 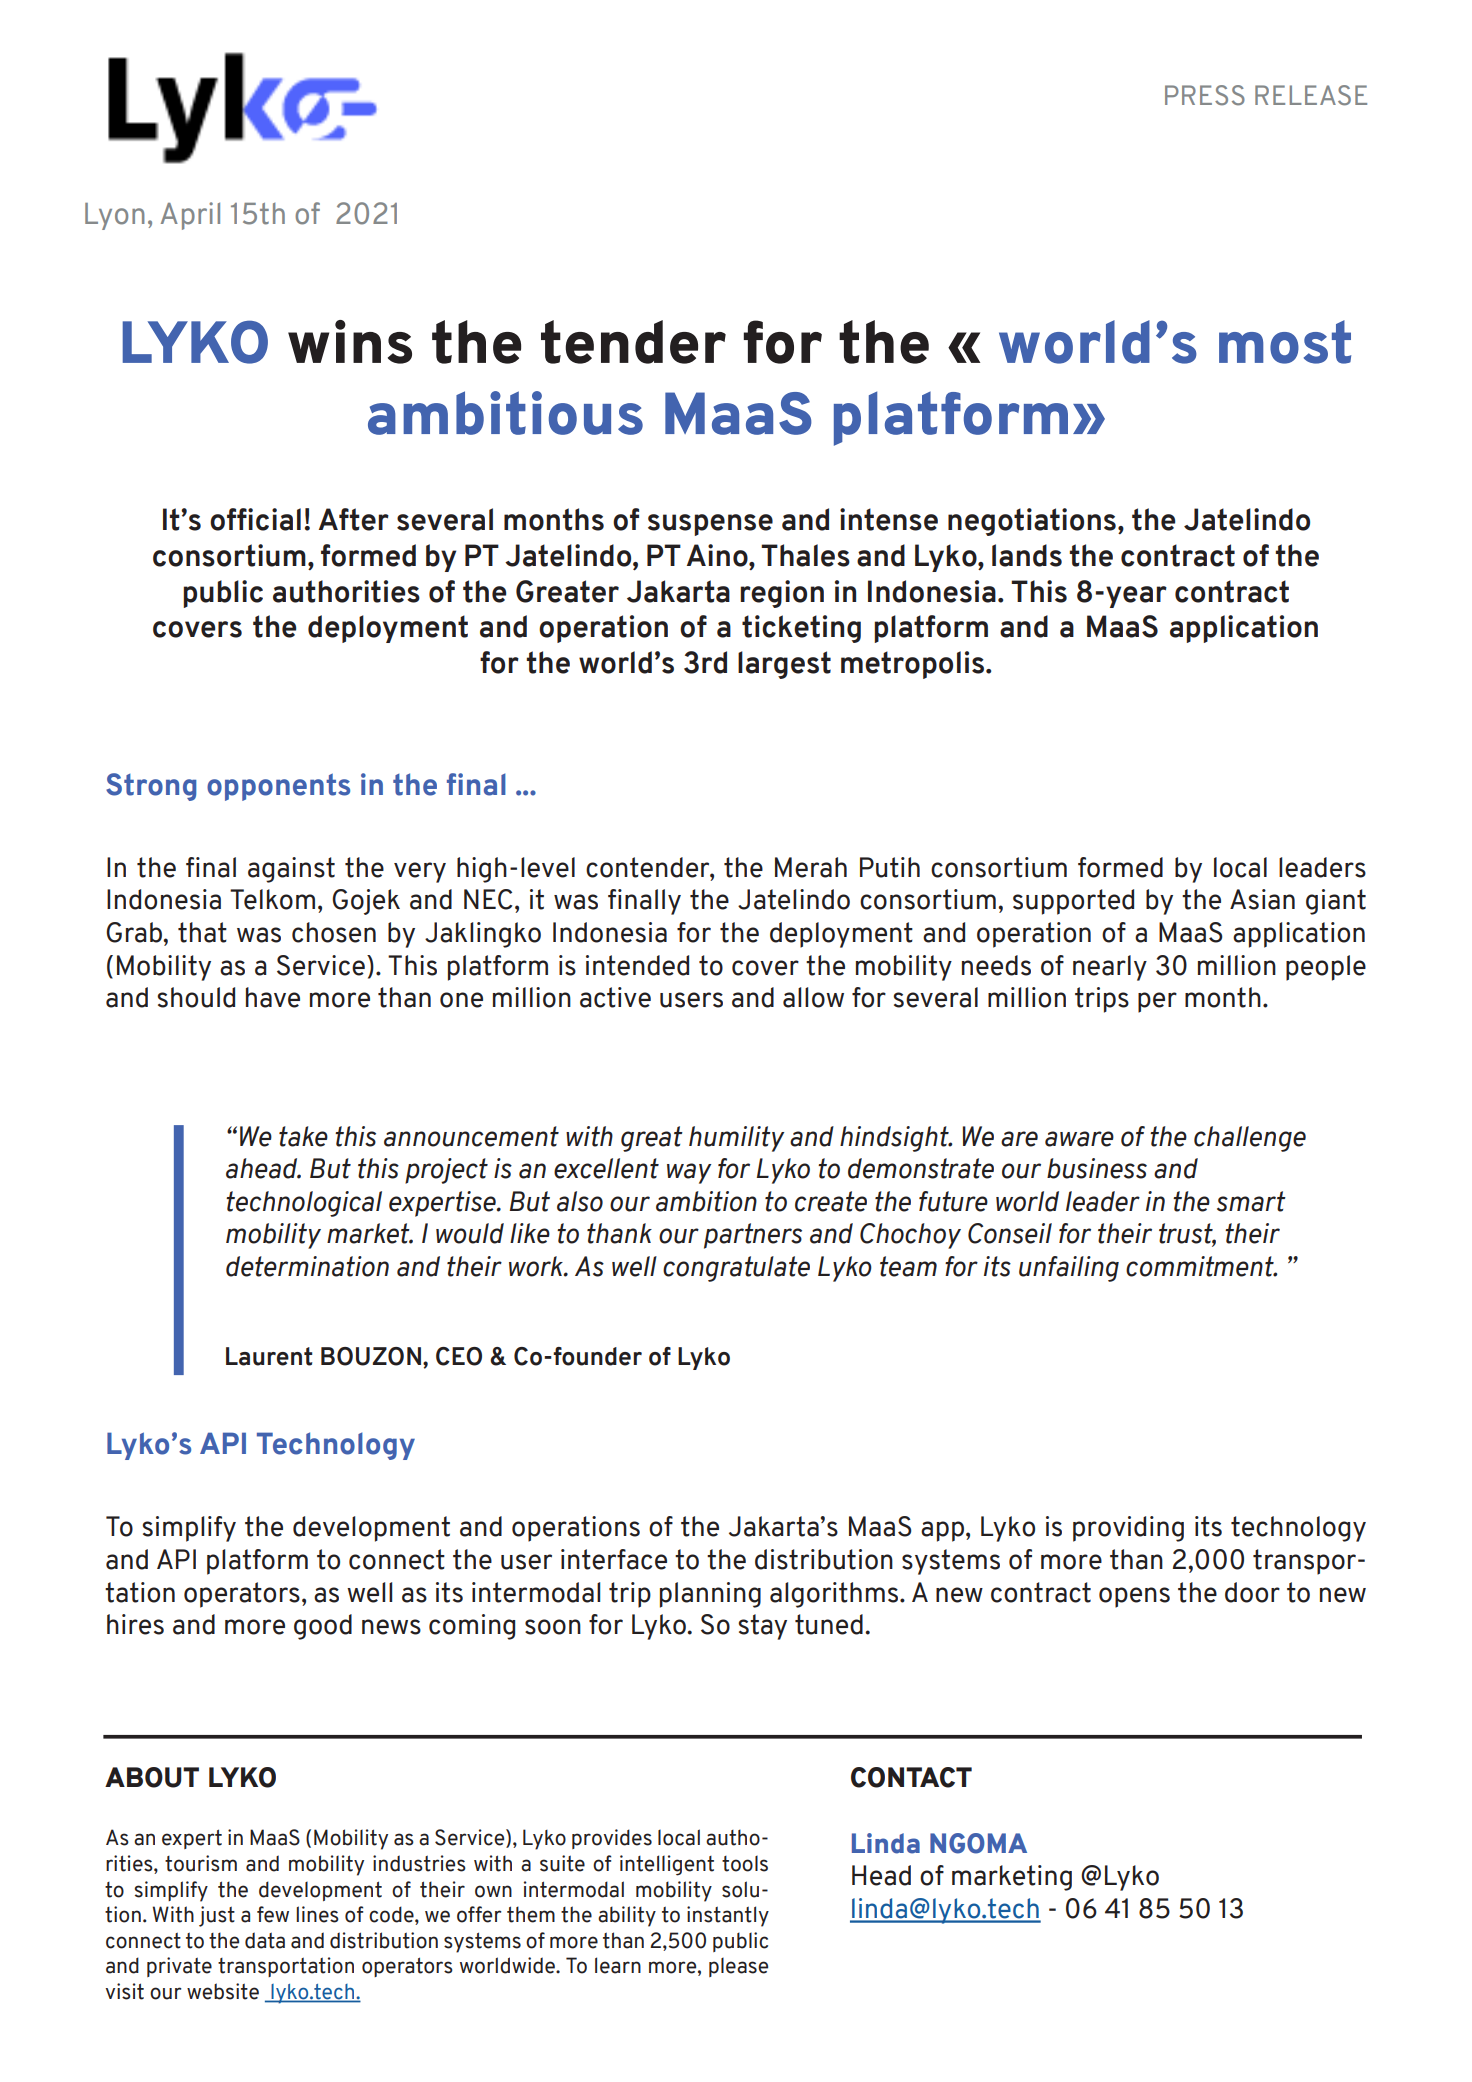 What do you see at coordinates (505, 413) in the screenshot?
I see `ambitious` at bounding box center [505, 413].
